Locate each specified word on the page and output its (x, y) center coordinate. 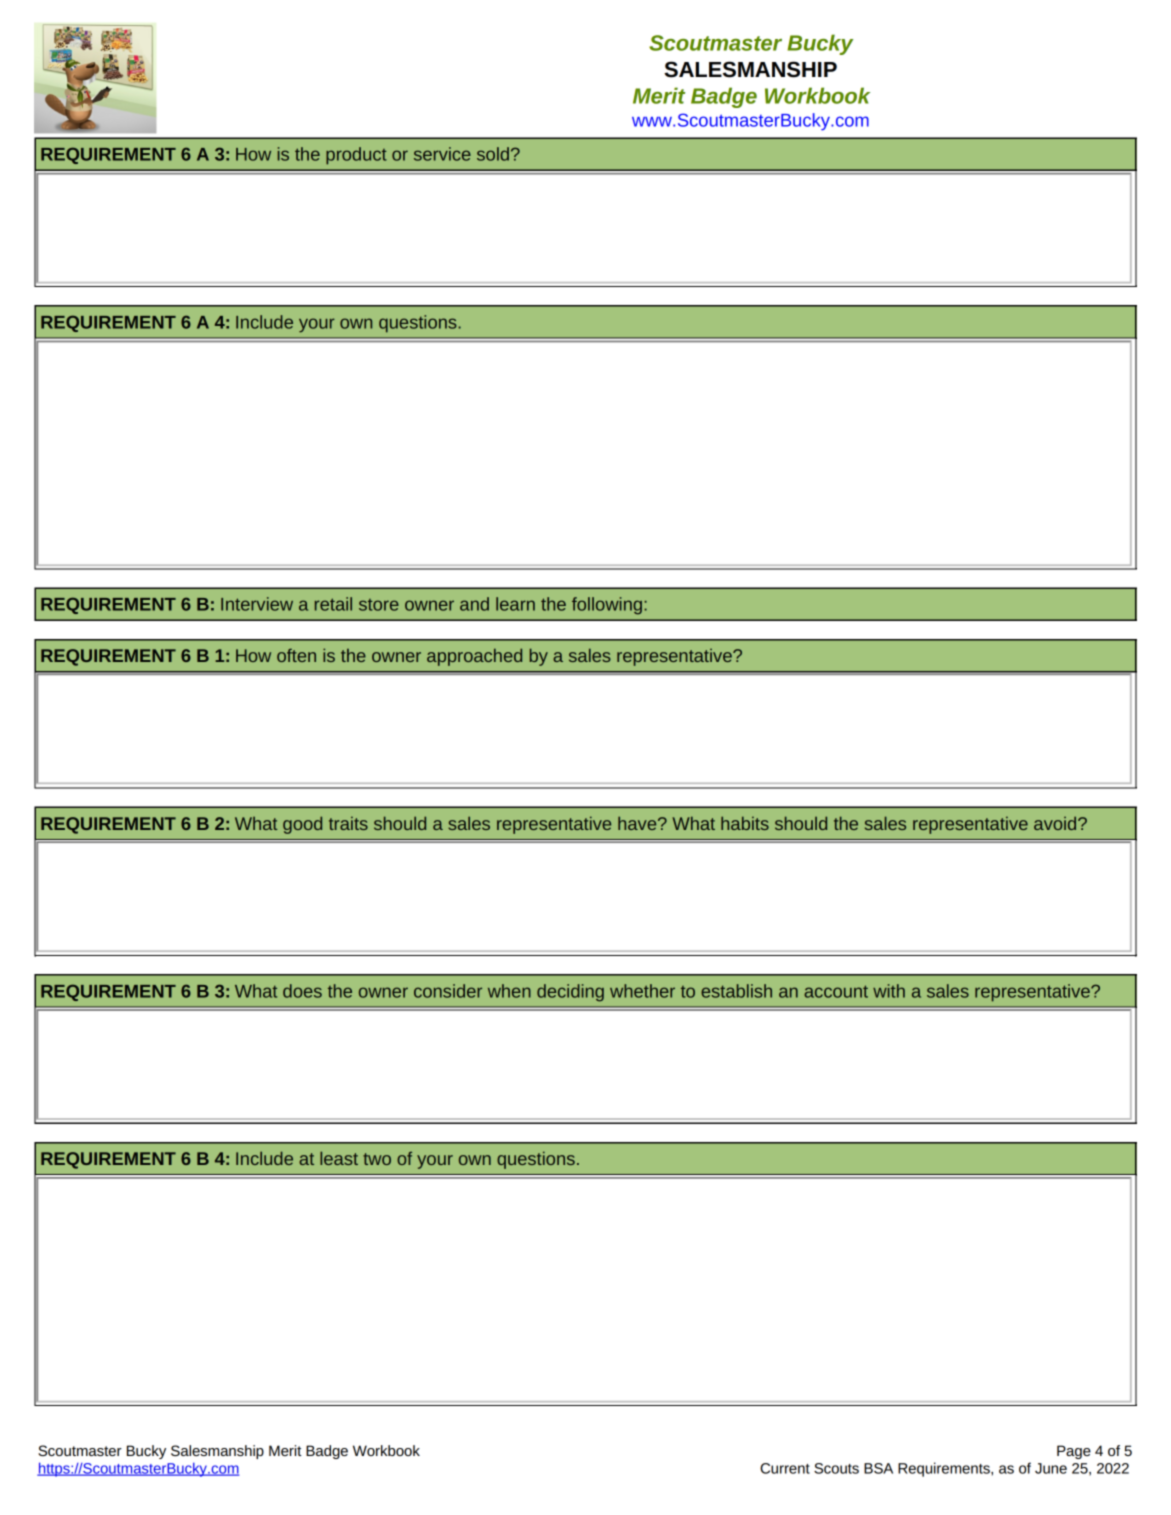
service (442, 154)
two (377, 1159)
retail (333, 604)
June (1051, 1468)
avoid (1056, 823)
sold (493, 154)
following (607, 606)
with (889, 991)
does (302, 991)
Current (785, 1468)
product (356, 156)
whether (642, 991)
